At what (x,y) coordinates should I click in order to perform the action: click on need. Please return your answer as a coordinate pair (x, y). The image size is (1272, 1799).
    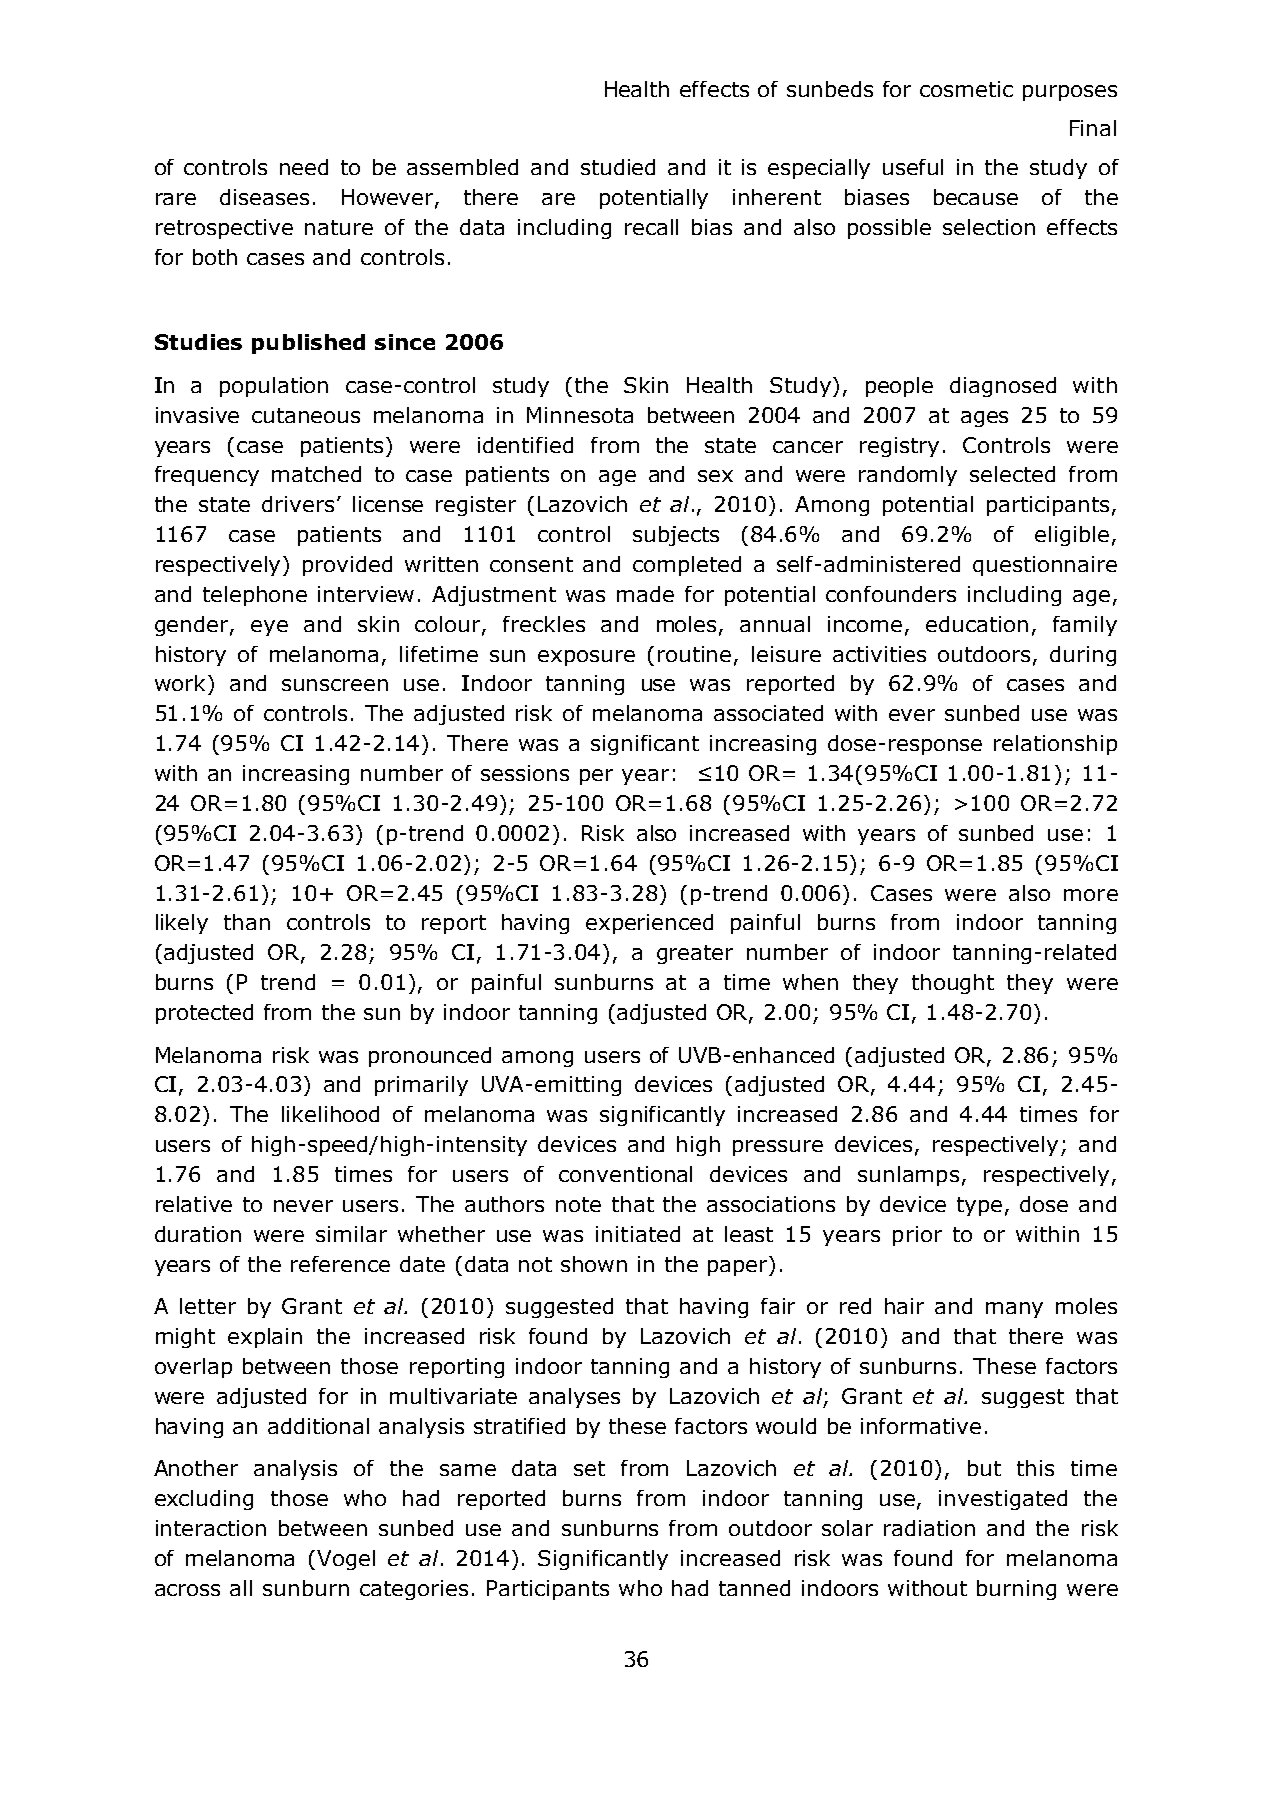
    Looking at the image, I should click on (304, 167).
